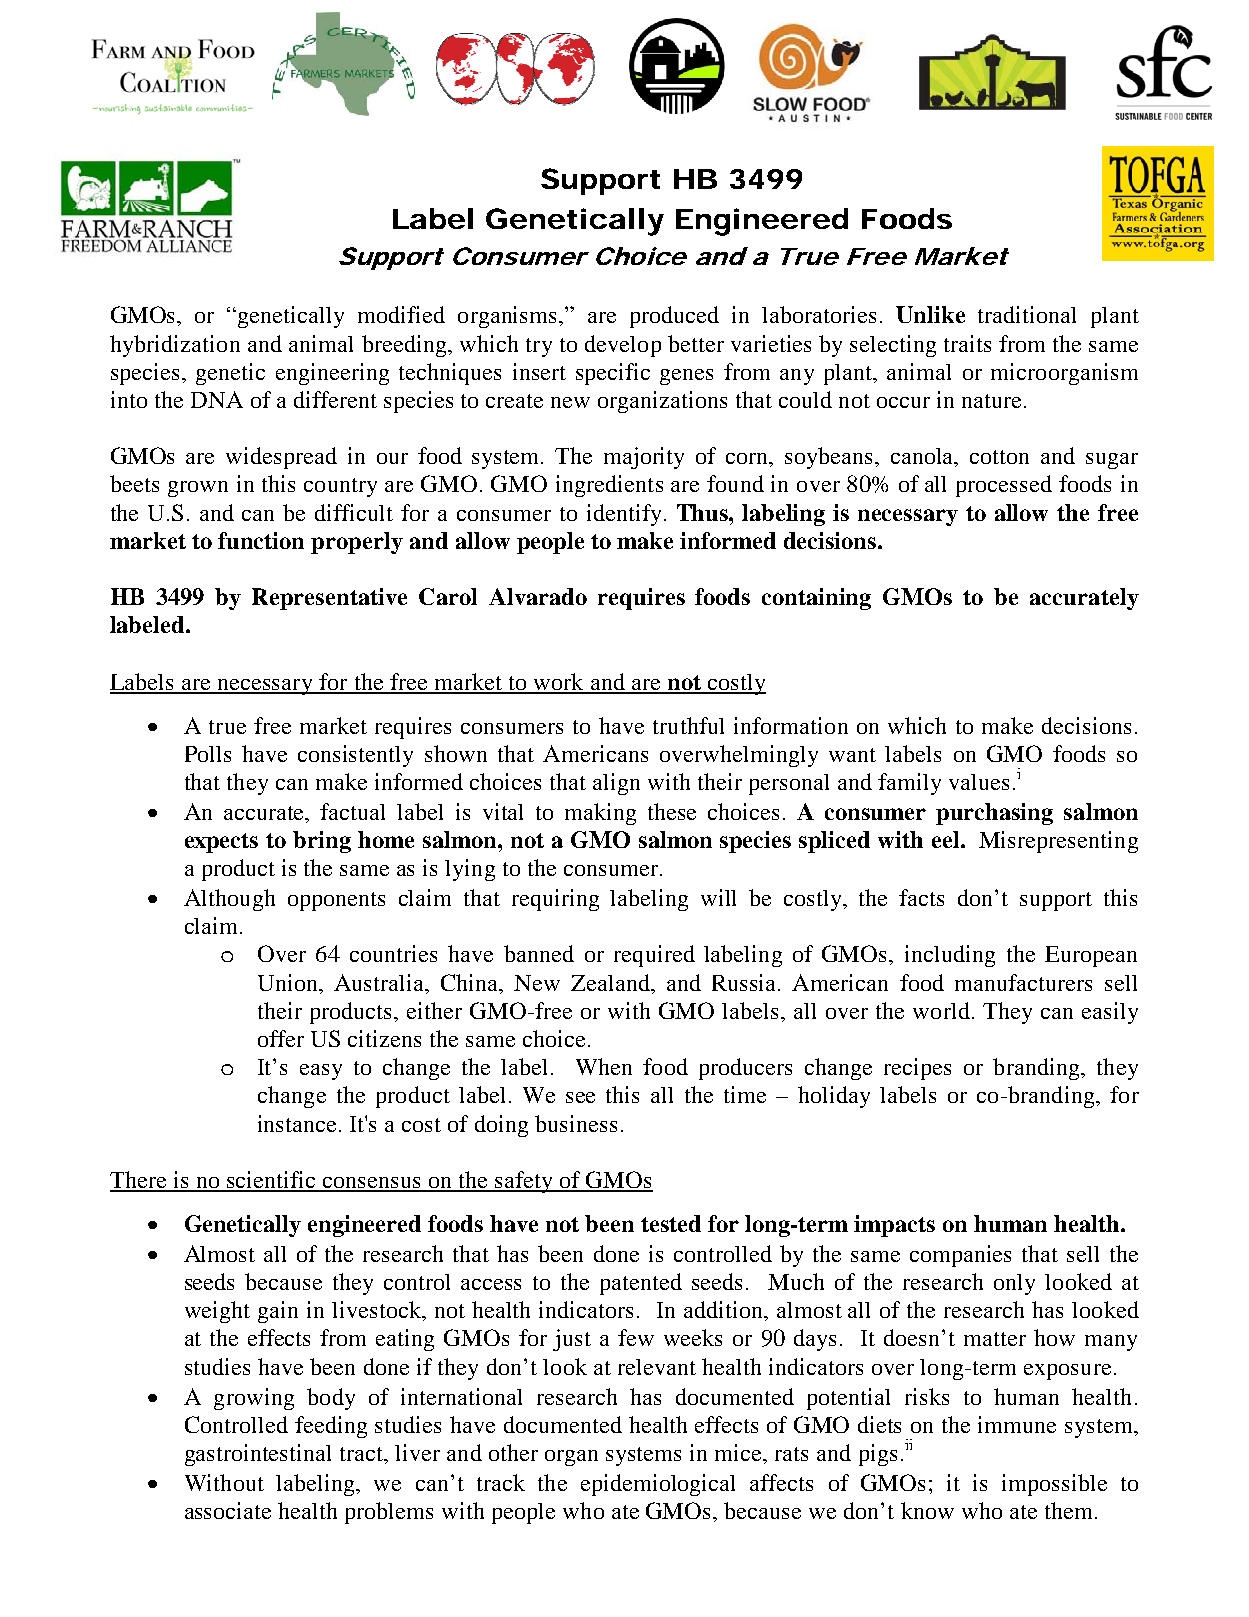 The width and height of the image is (1249, 1617). What do you see at coordinates (623, 346) in the image?
I see `develop` at bounding box center [623, 346].
